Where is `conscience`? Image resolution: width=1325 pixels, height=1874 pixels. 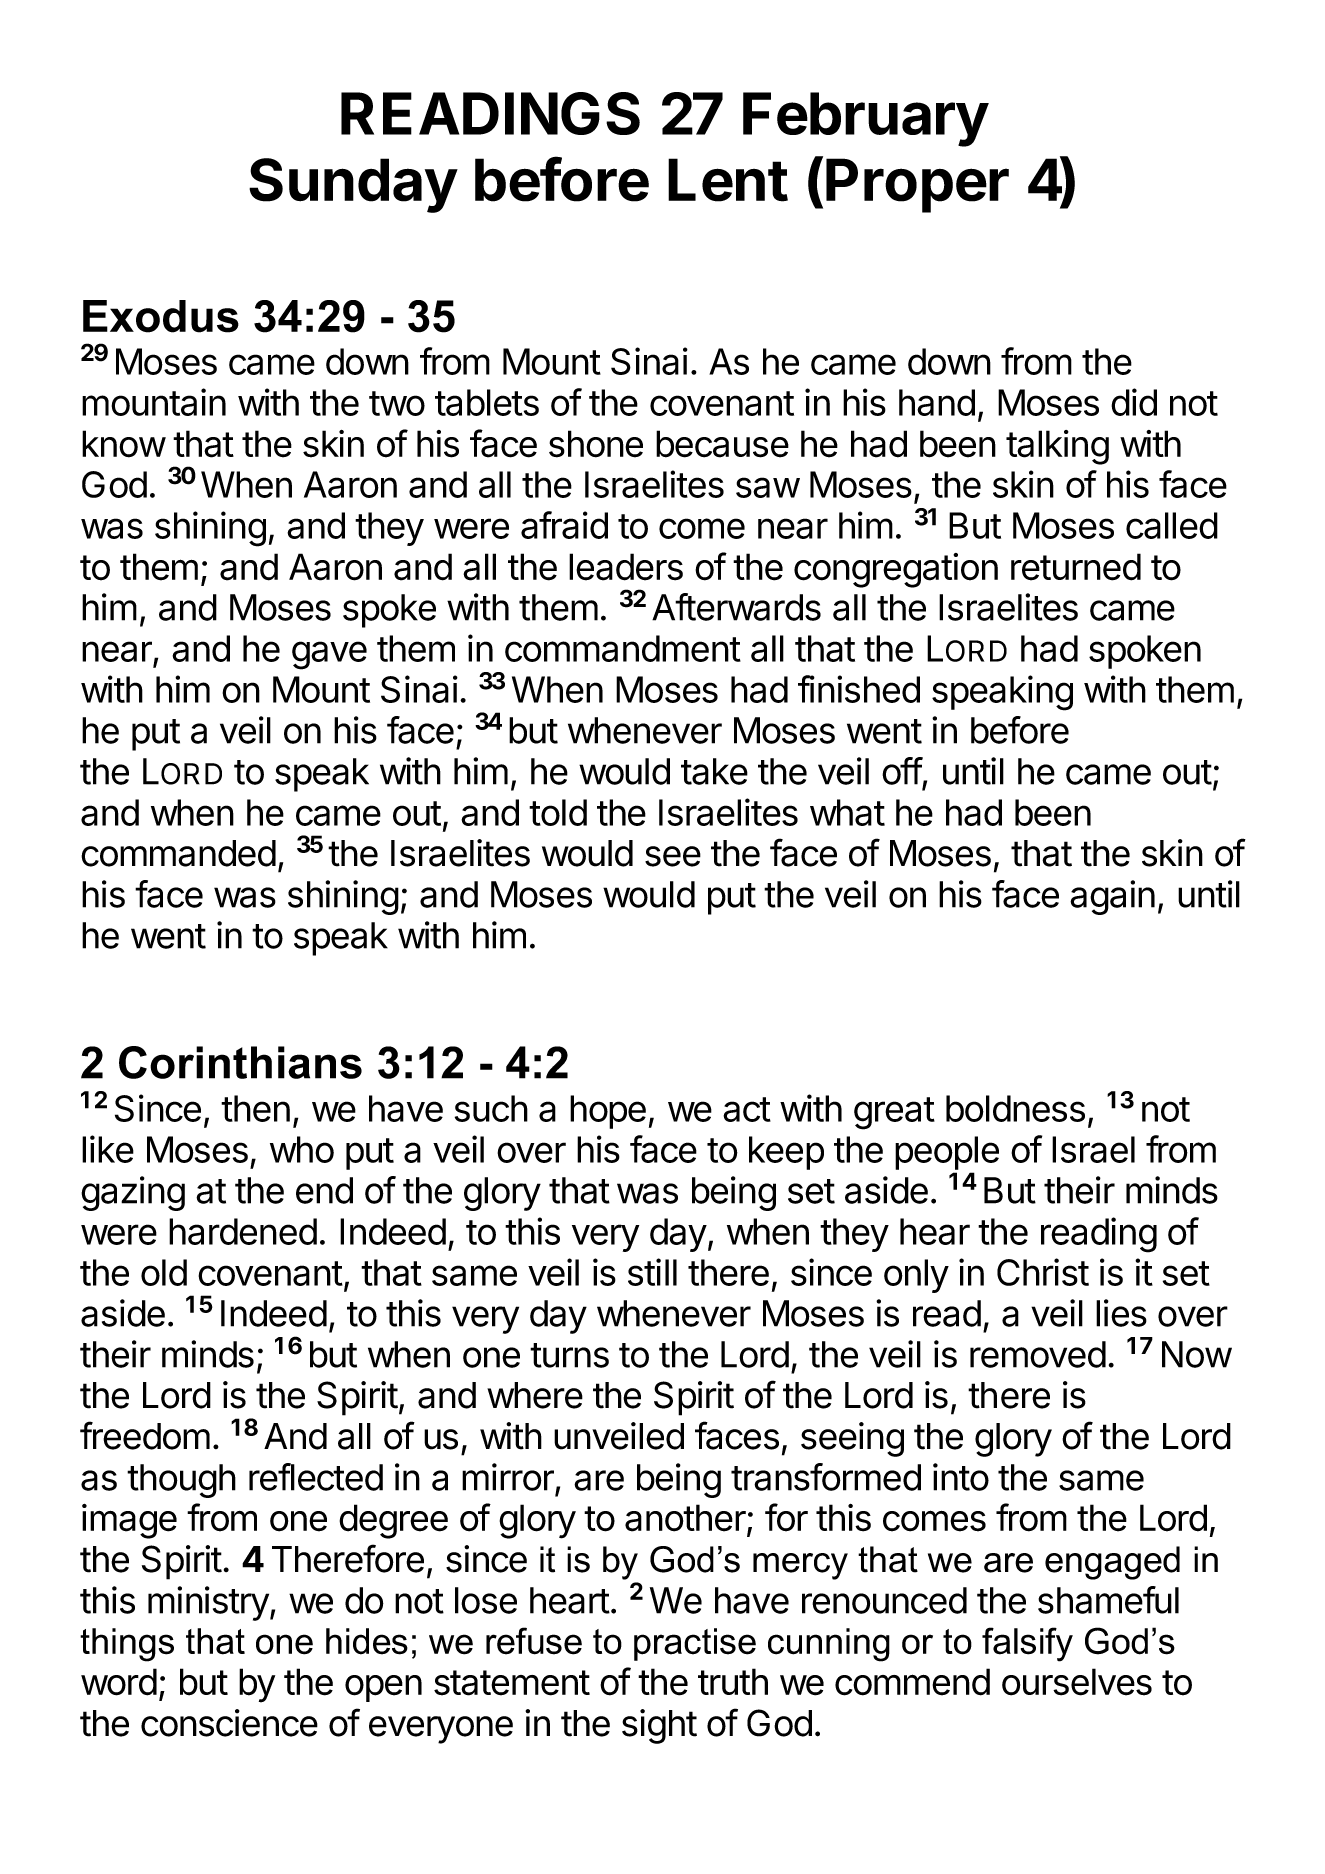 conscience is located at coordinates (229, 1723).
